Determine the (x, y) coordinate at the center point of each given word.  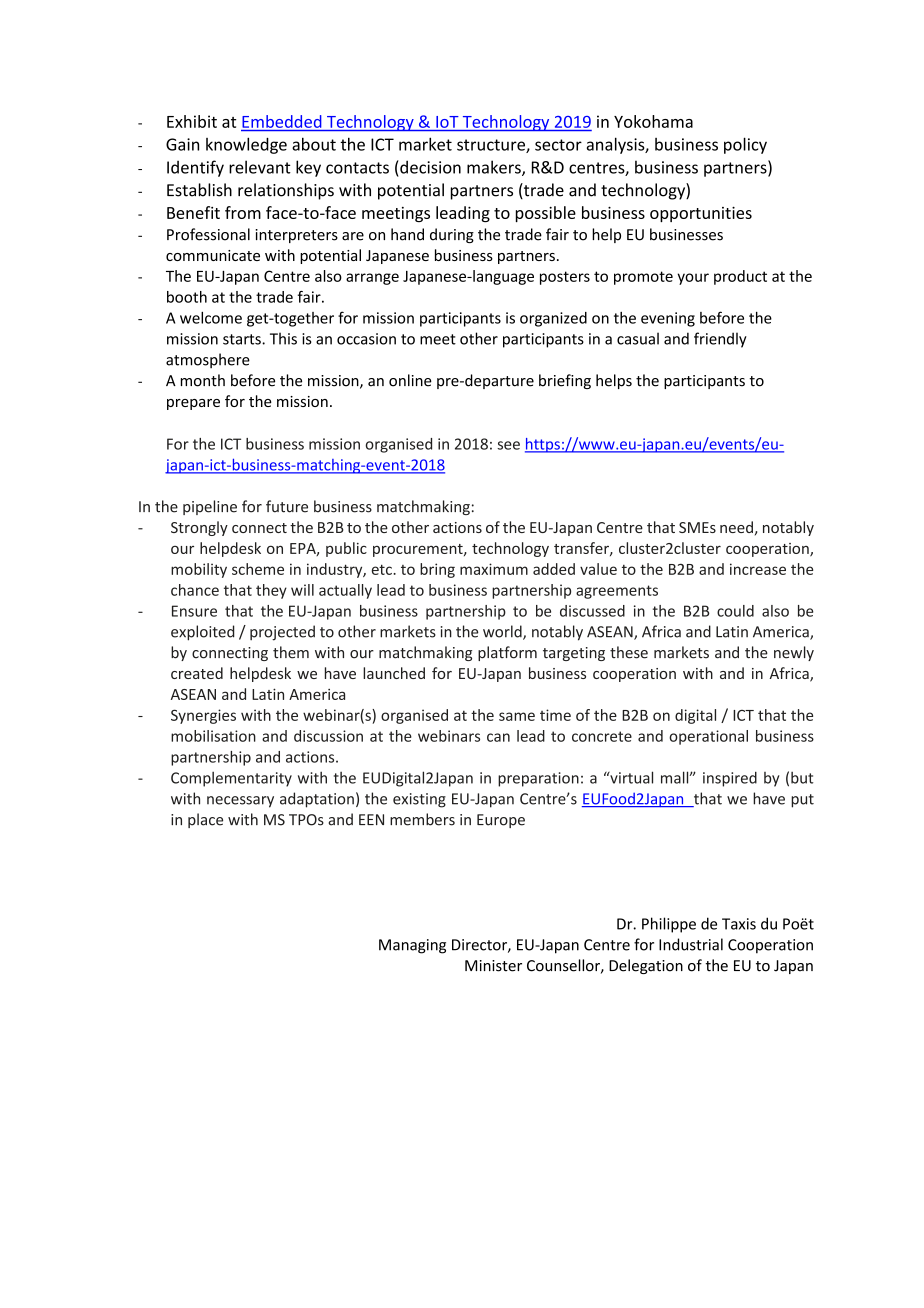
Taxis (739, 924)
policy (745, 145)
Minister (493, 966)
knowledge (246, 145)
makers (495, 168)
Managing (412, 946)
